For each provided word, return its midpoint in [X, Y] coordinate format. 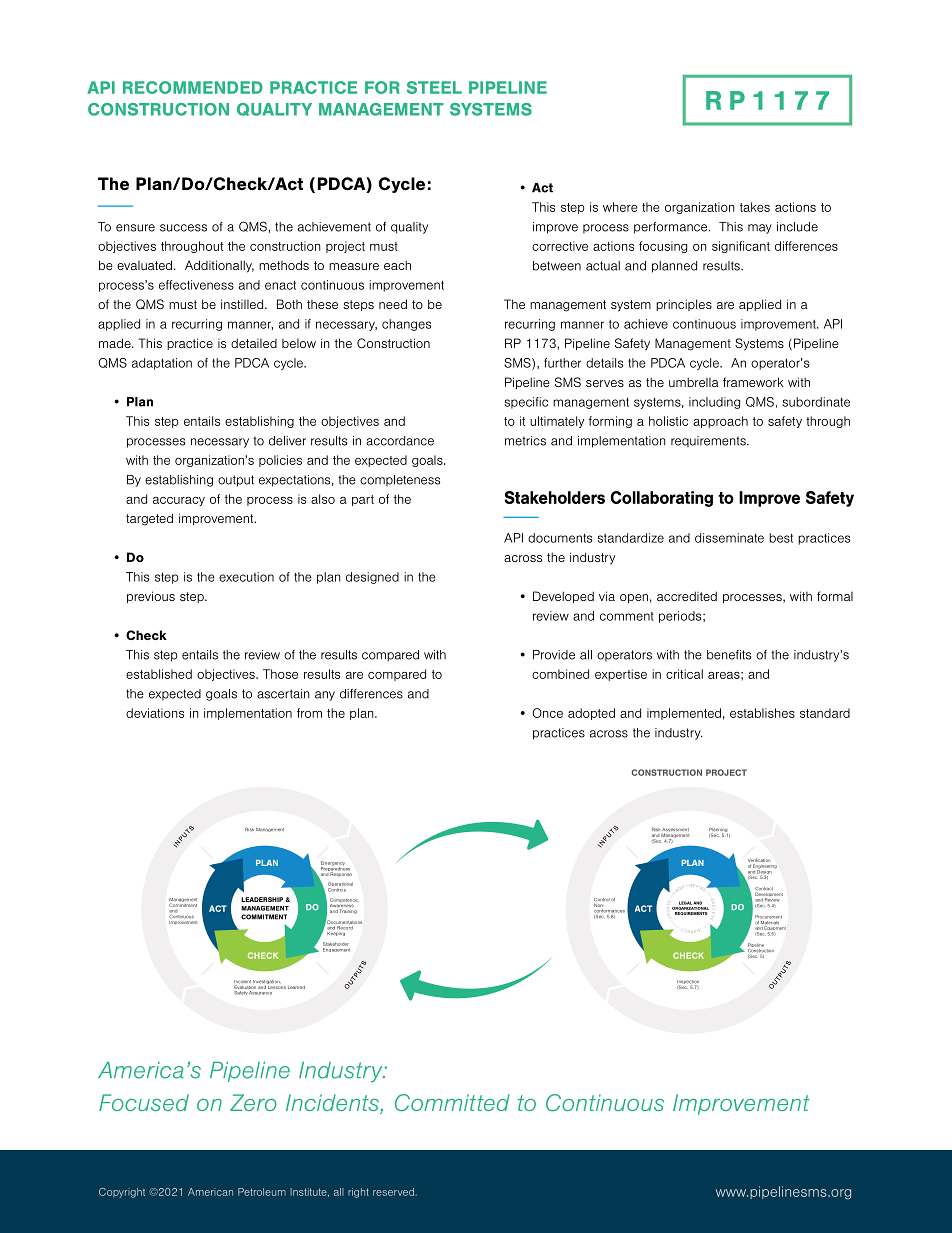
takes [755, 207]
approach [720, 422]
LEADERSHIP [262, 899]
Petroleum [262, 1192]
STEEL [434, 87]
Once [547, 713]
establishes [762, 713]
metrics [525, 441]
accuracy [179, 501]
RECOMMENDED [193, 87]
